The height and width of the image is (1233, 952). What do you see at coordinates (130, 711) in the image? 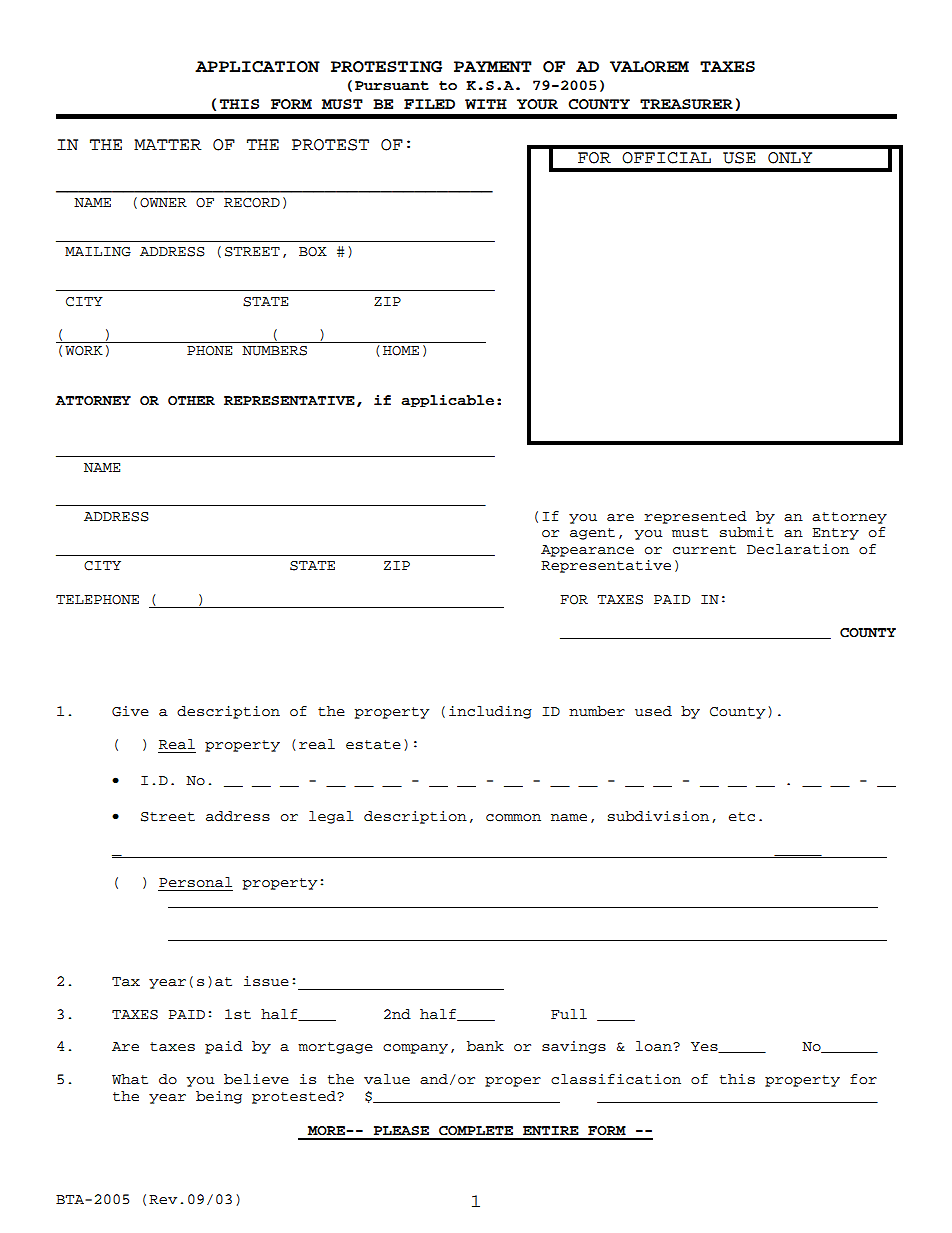
I see `Give` at bounding box center [130, 711].
